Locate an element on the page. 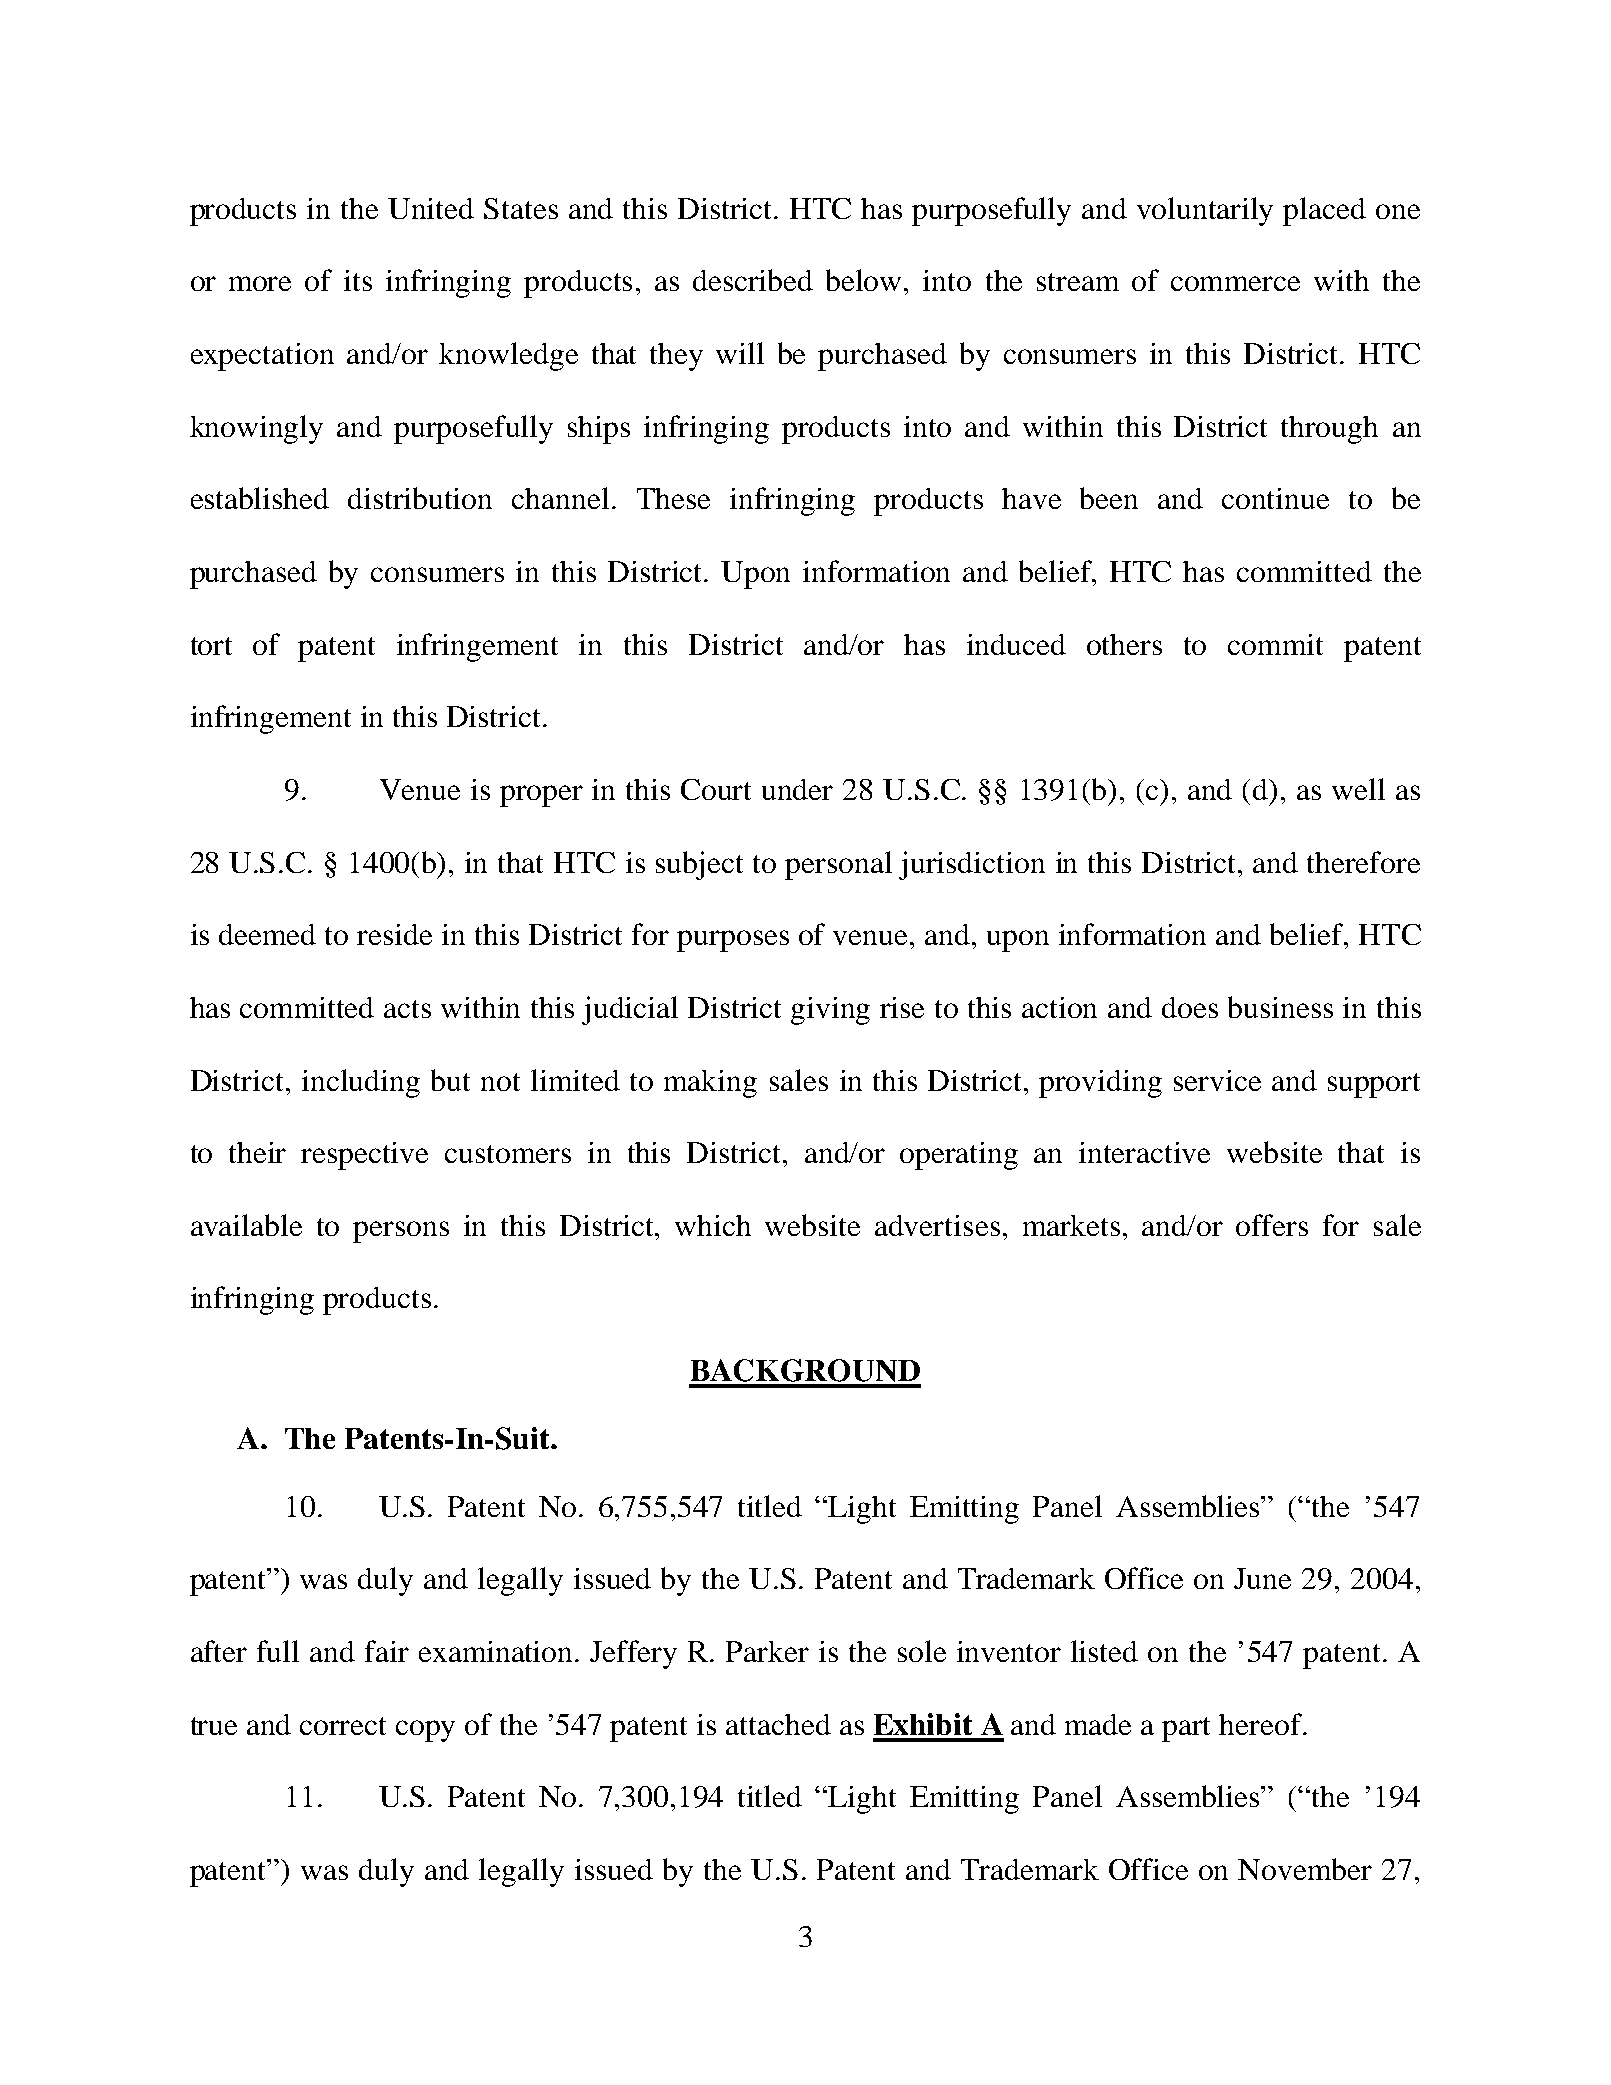 This image has height=2085, width=1611. distribution is located at coordinates (420, 498).
